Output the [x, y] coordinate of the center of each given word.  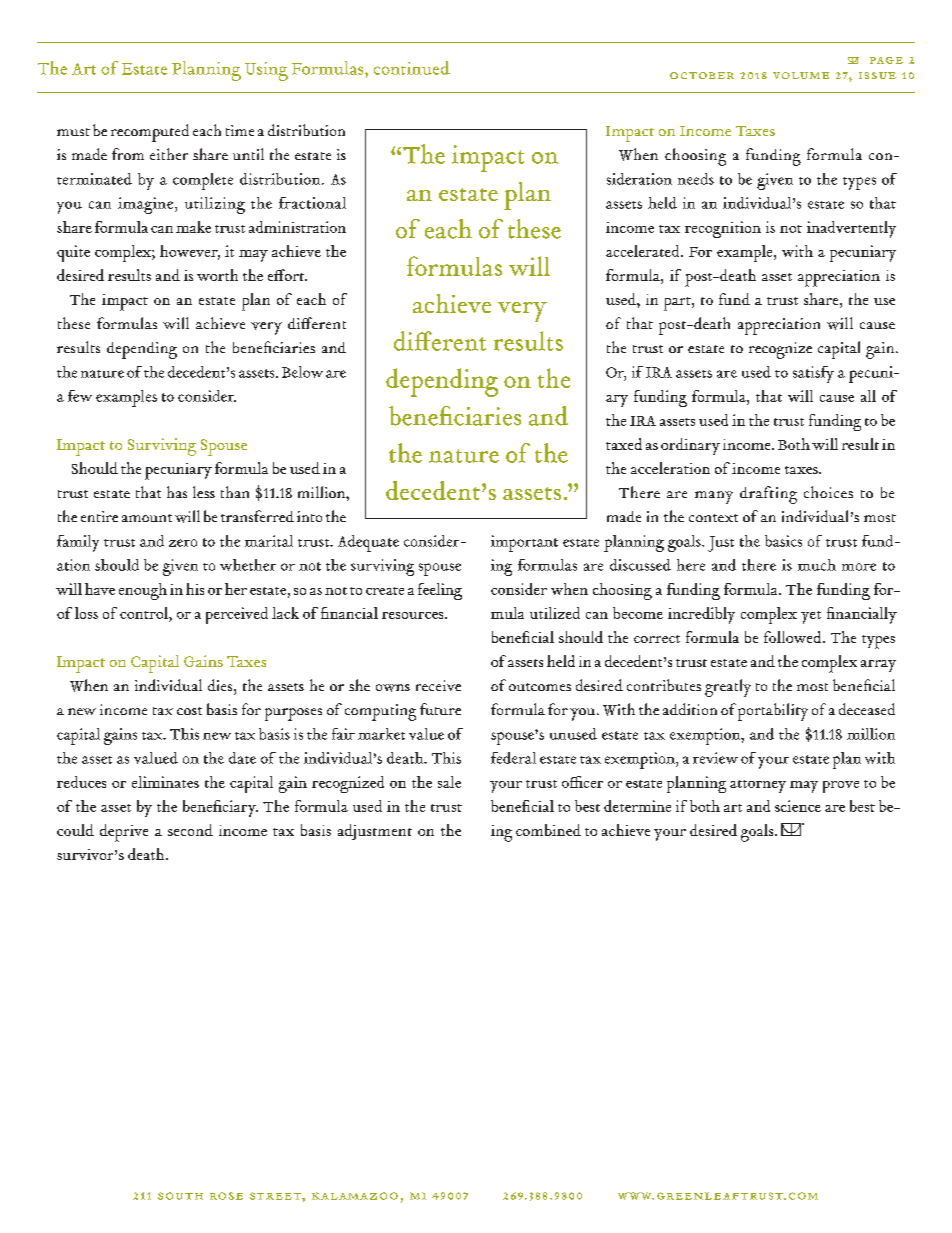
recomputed [150, 133]
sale [449, 782]
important [524, 543]
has [177, 492]
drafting [768, 495]
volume [801, 75]
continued [412, 68]
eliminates [165, 782]
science [798, 806]
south [180, 1196]
